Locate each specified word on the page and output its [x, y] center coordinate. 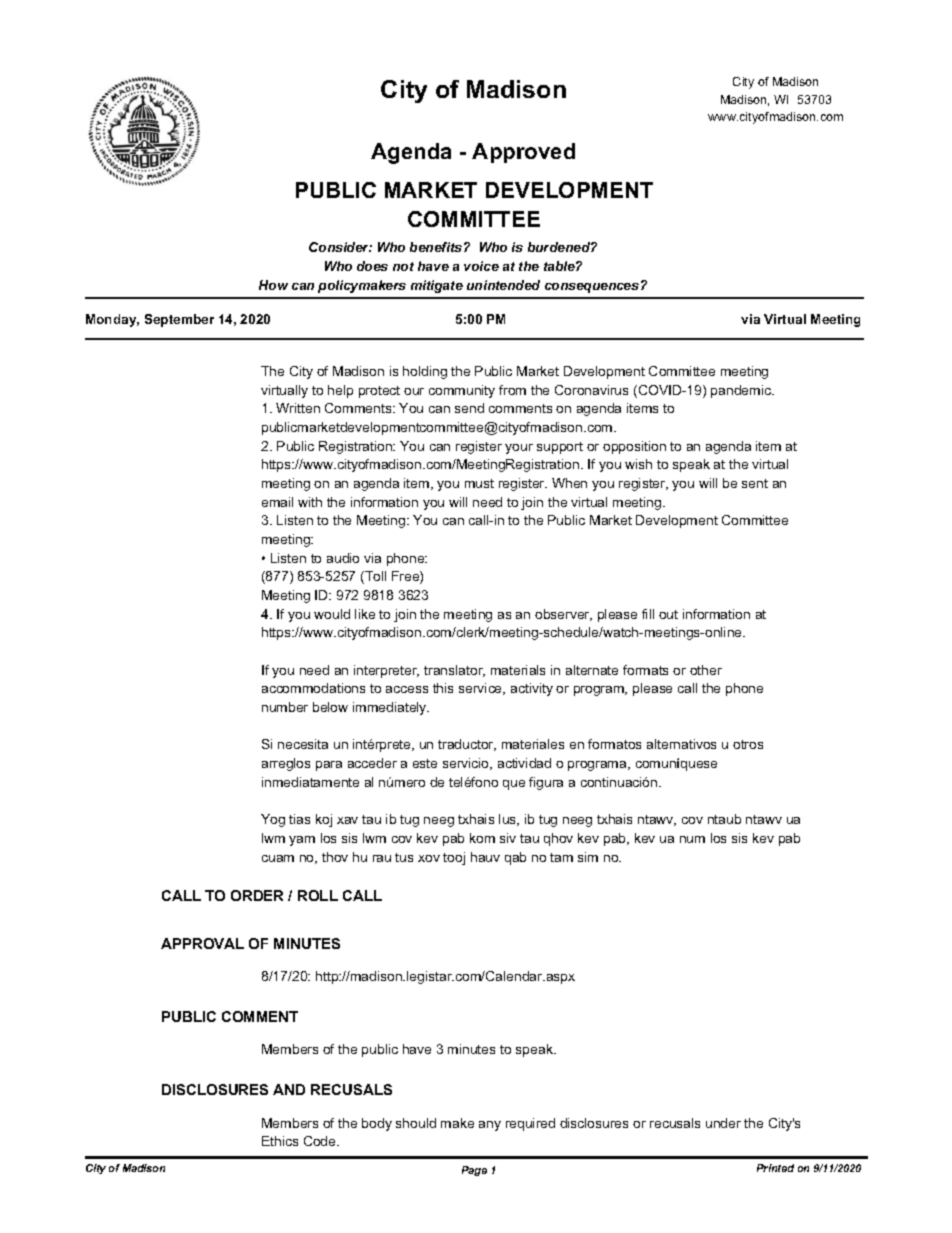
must [479, 483]
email [277, 502]
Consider [340, 247]
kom [482, 838]
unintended [503, 285]
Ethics [280, 1141]
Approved [523, 153]
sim [588, 857]
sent [755, 483]
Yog [273, 820]
